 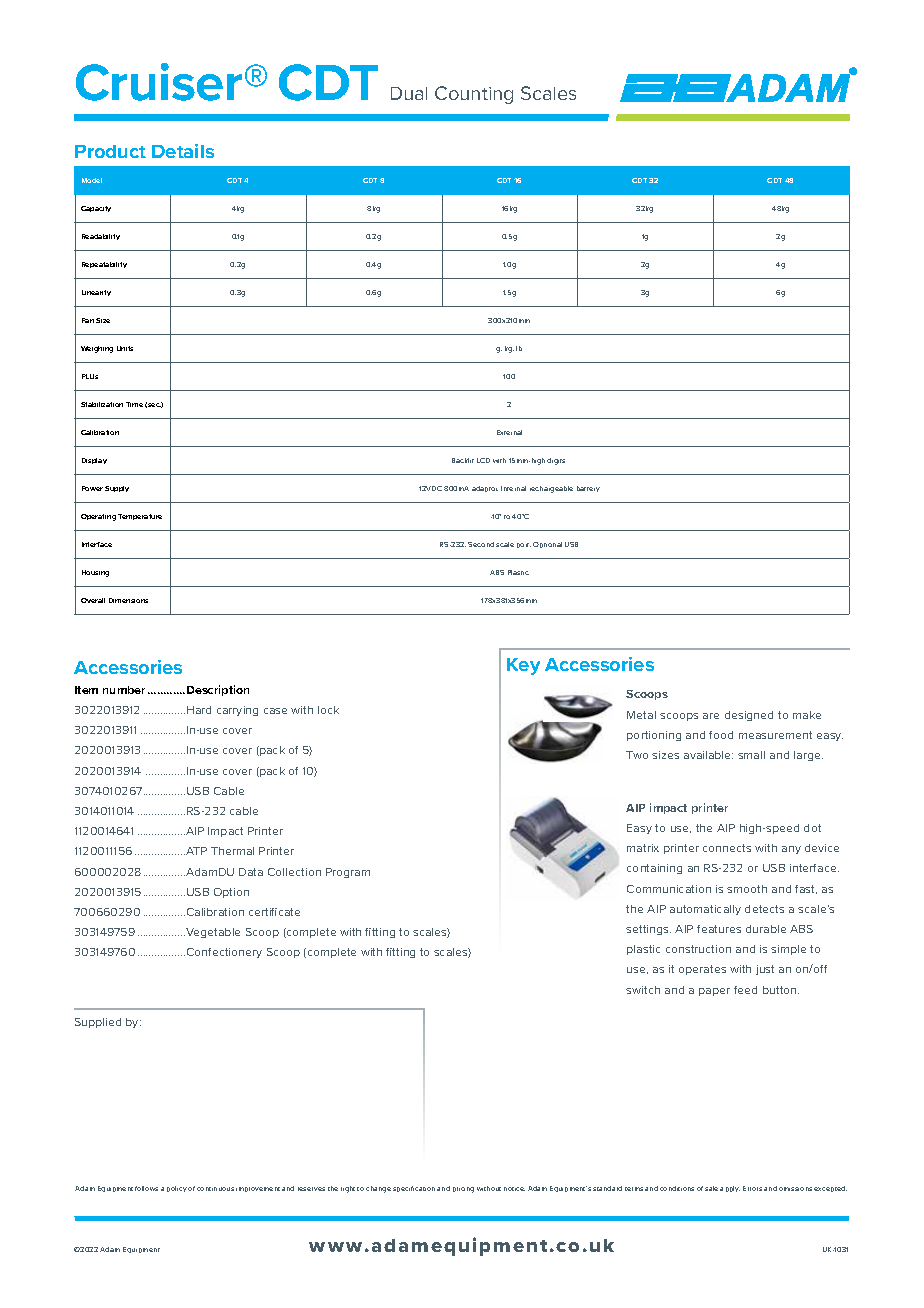 I want to click on pricing, so click(x=463, y=1190).
